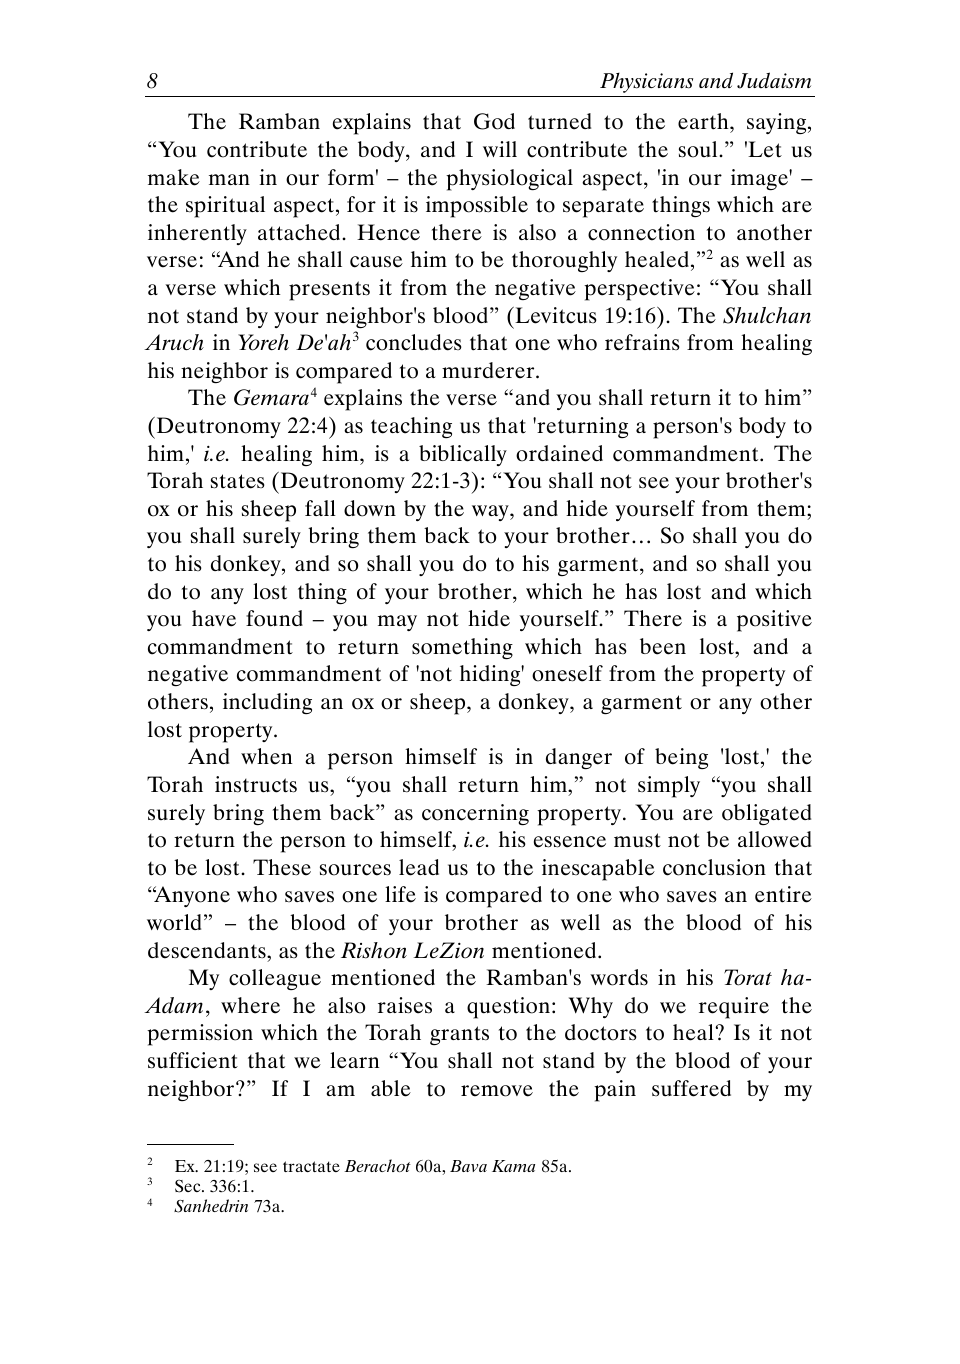  What do you see at coordinates (494, 121) in the screenshot?
I see `God` at bounding box center [494, 121].
